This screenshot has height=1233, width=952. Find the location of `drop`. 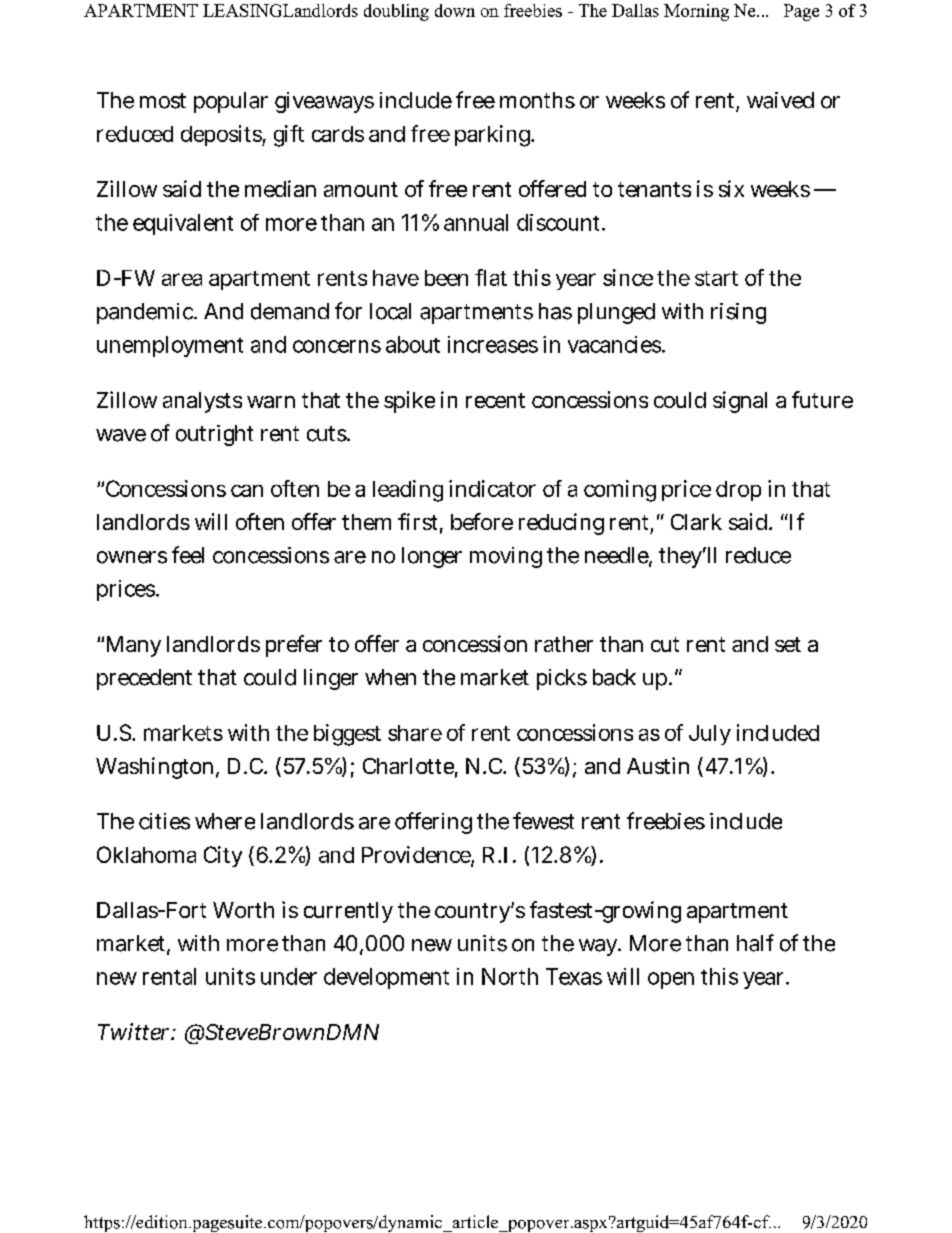

drop is located at coordinates (738, 491).
